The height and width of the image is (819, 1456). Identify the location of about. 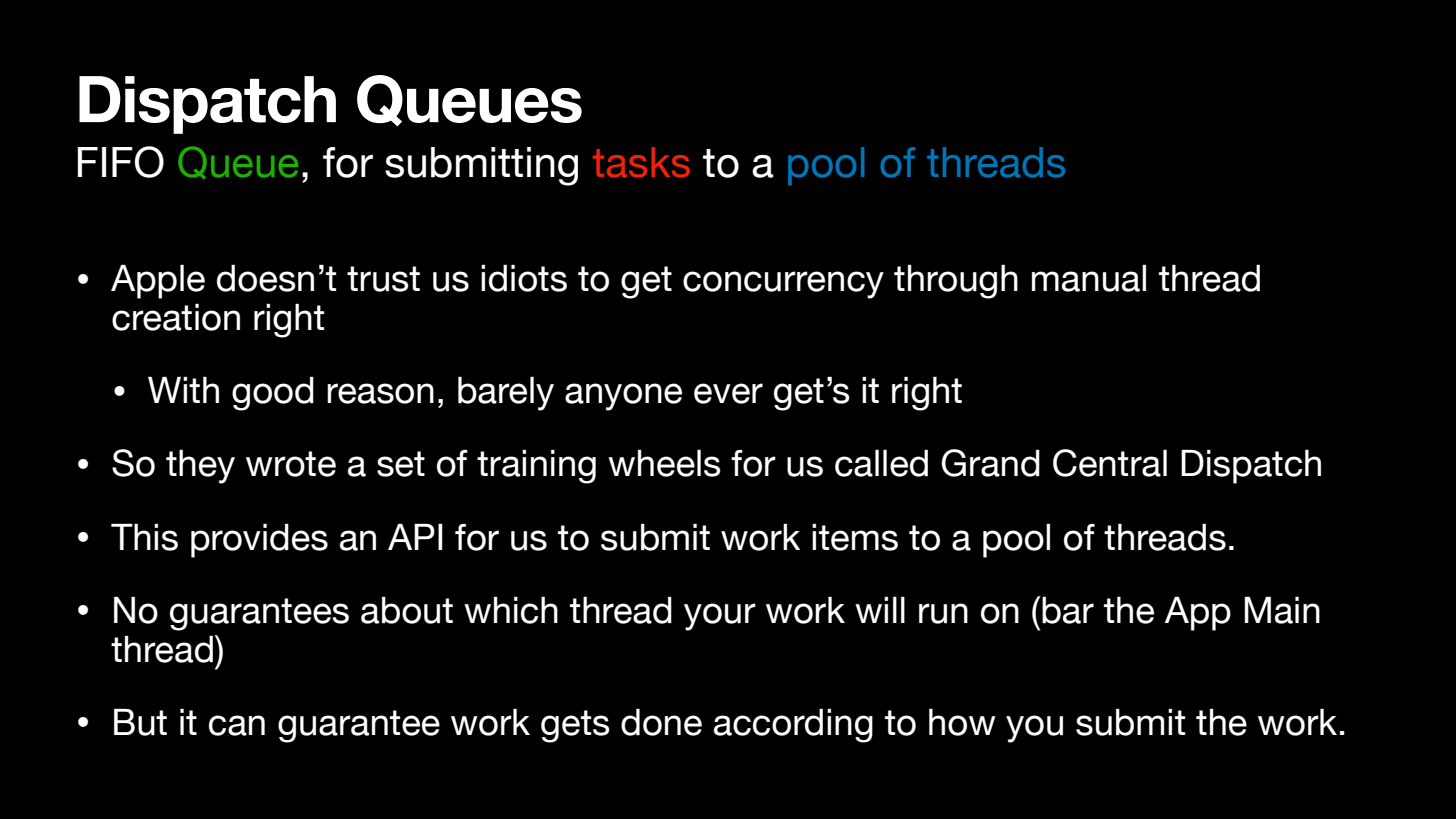
(407, 610).
